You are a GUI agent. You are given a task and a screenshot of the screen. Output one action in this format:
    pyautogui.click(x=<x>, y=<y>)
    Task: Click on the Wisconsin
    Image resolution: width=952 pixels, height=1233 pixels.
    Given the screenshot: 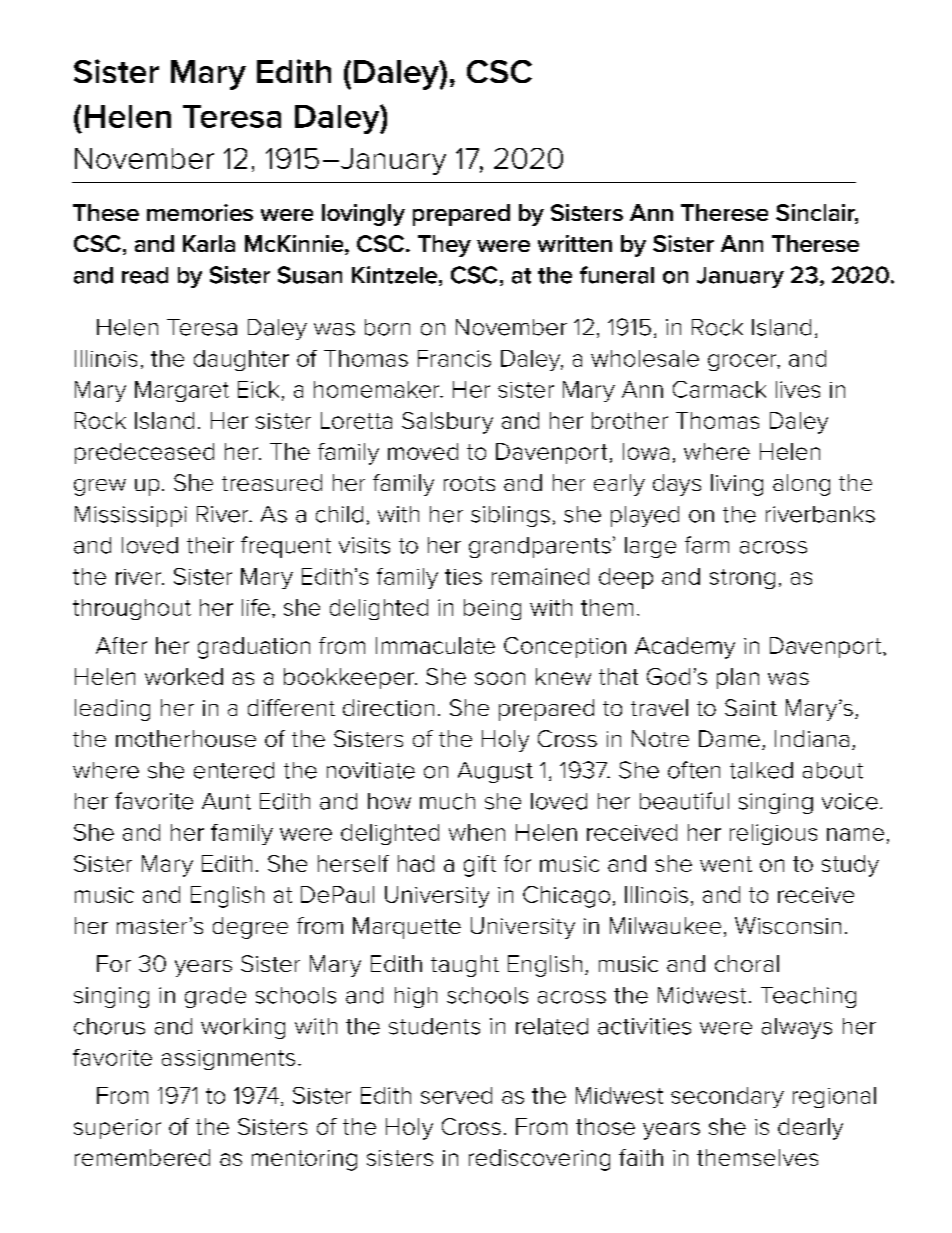 What is the action you would take?
    pyautogui.click(x=788, y=925)
